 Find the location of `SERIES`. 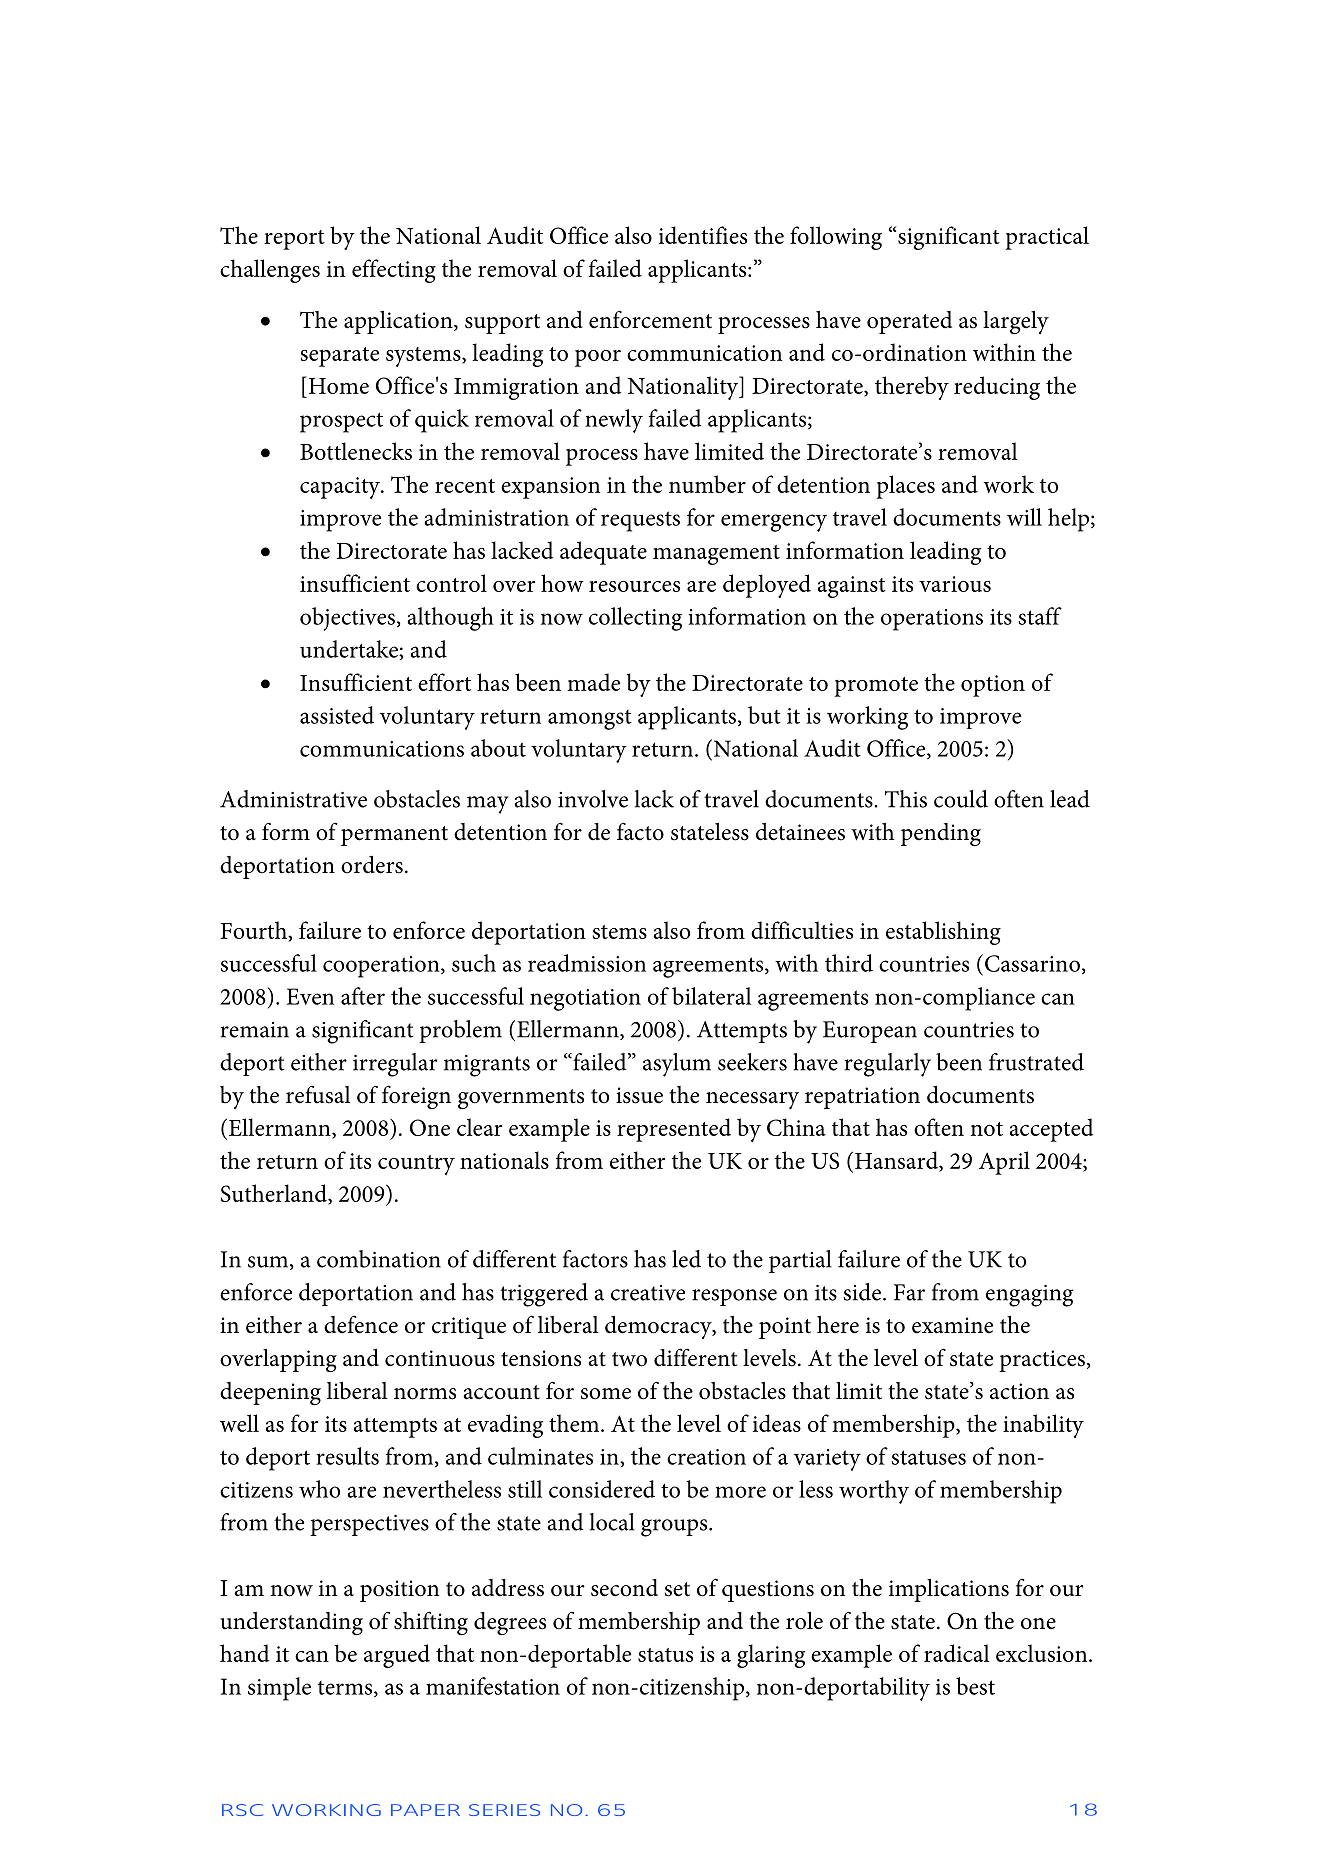

SERIES is located at coordinates (504, 1810).
